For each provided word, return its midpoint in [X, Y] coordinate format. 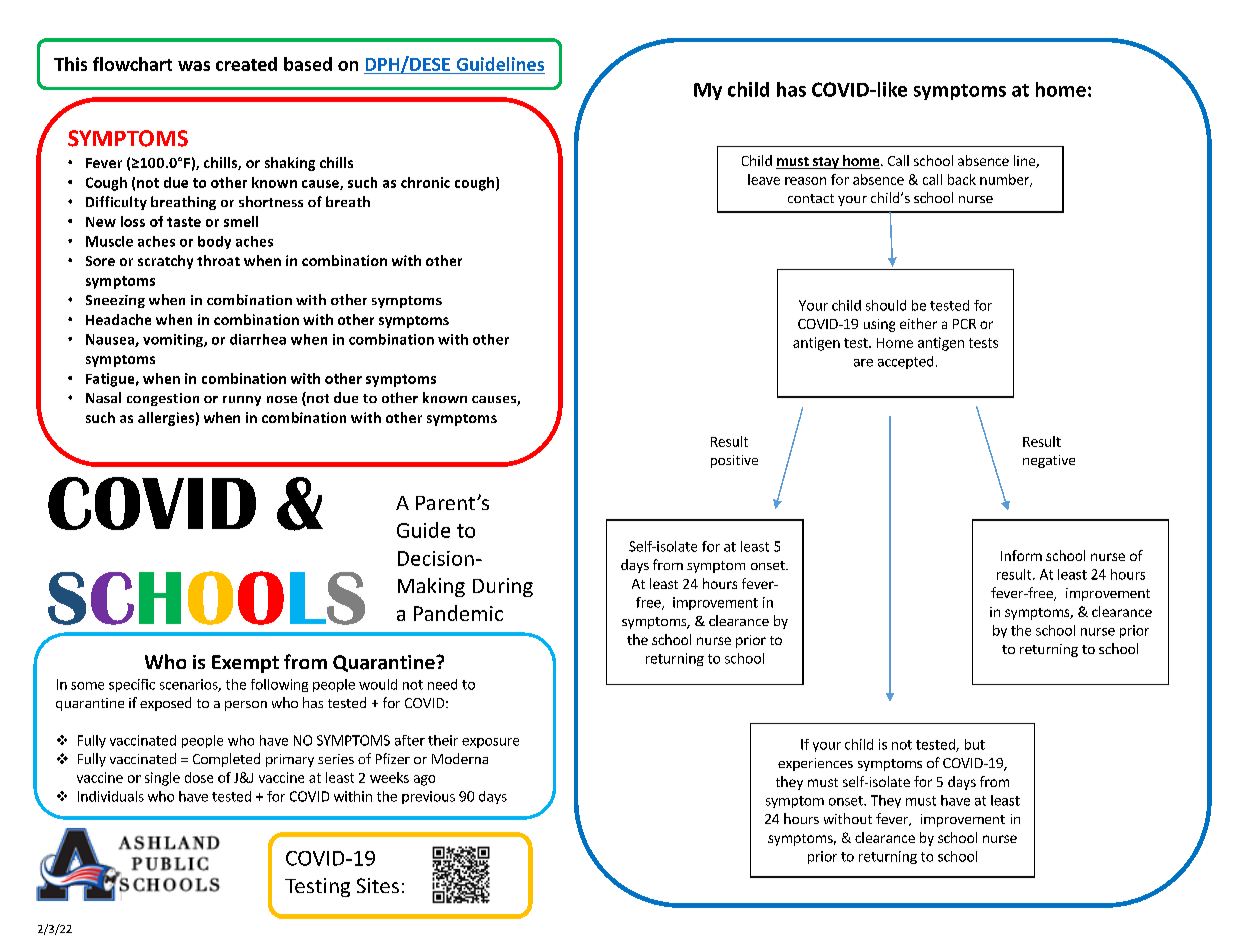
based [308, 64]
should [886, 305]
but [975, 744]
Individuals [111, 796]
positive [734, 461]
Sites [378, 885]
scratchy [165, 262]
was [194, 66]
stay [825, 163]
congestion [163, 399]
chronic [425, 182]
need [442, 684]
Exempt [245, 664]
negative [1049, 461]
